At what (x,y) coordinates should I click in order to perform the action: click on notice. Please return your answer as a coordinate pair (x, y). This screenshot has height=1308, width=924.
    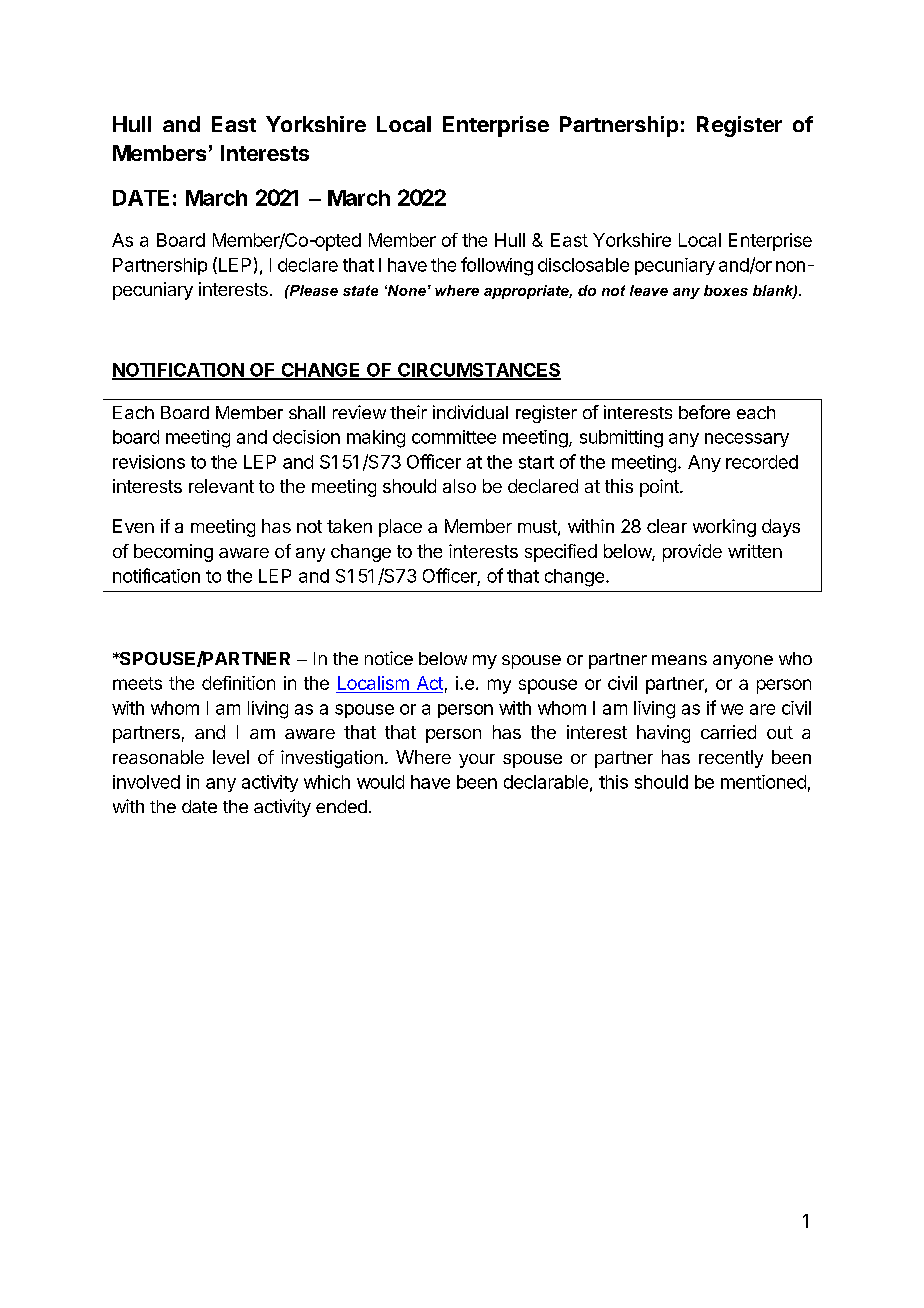
    Looking at the image, I should click on (389, 658).
